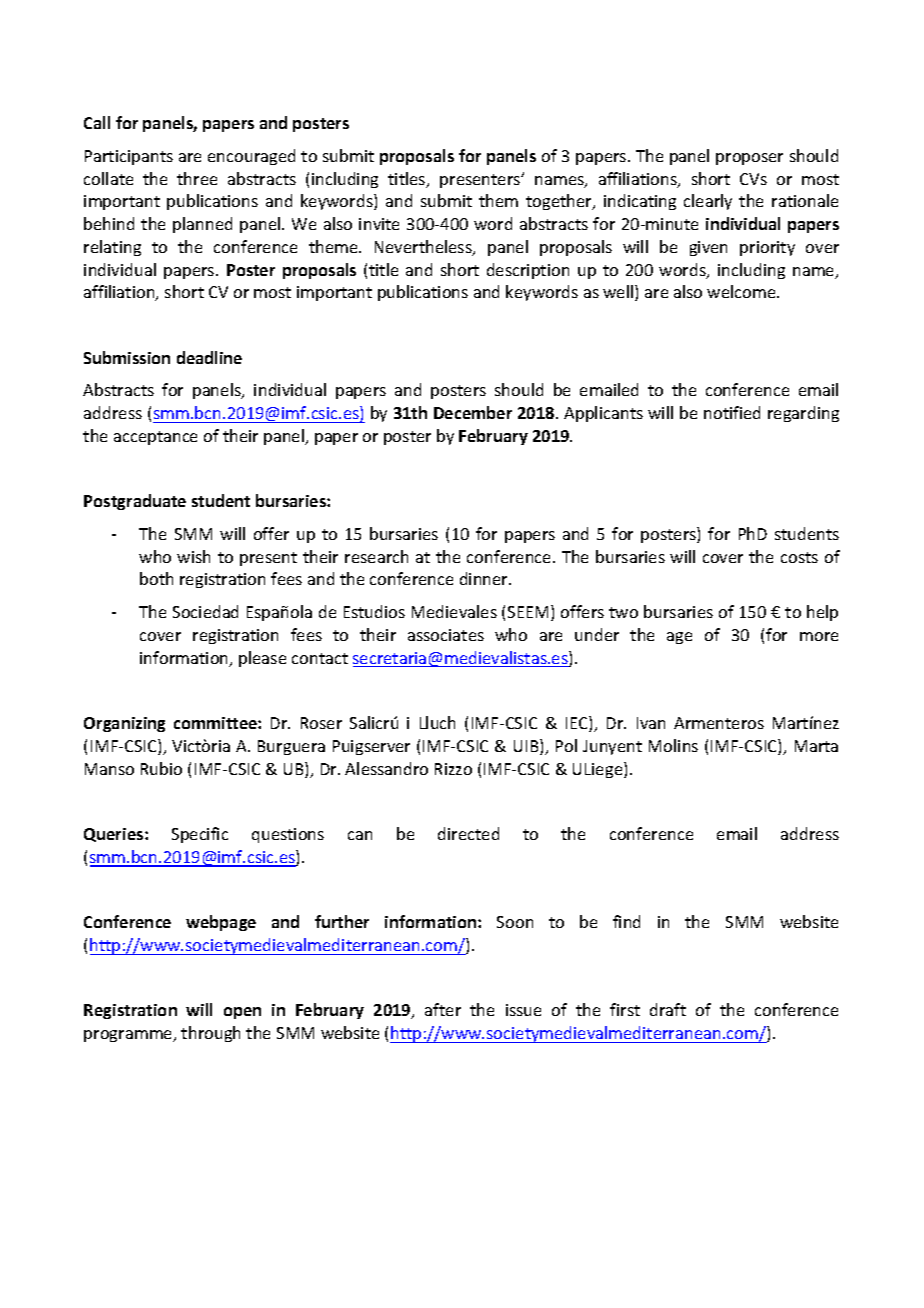 This screenshot has width=924, height=1308. I want to click on notified, so click(732, 412).
